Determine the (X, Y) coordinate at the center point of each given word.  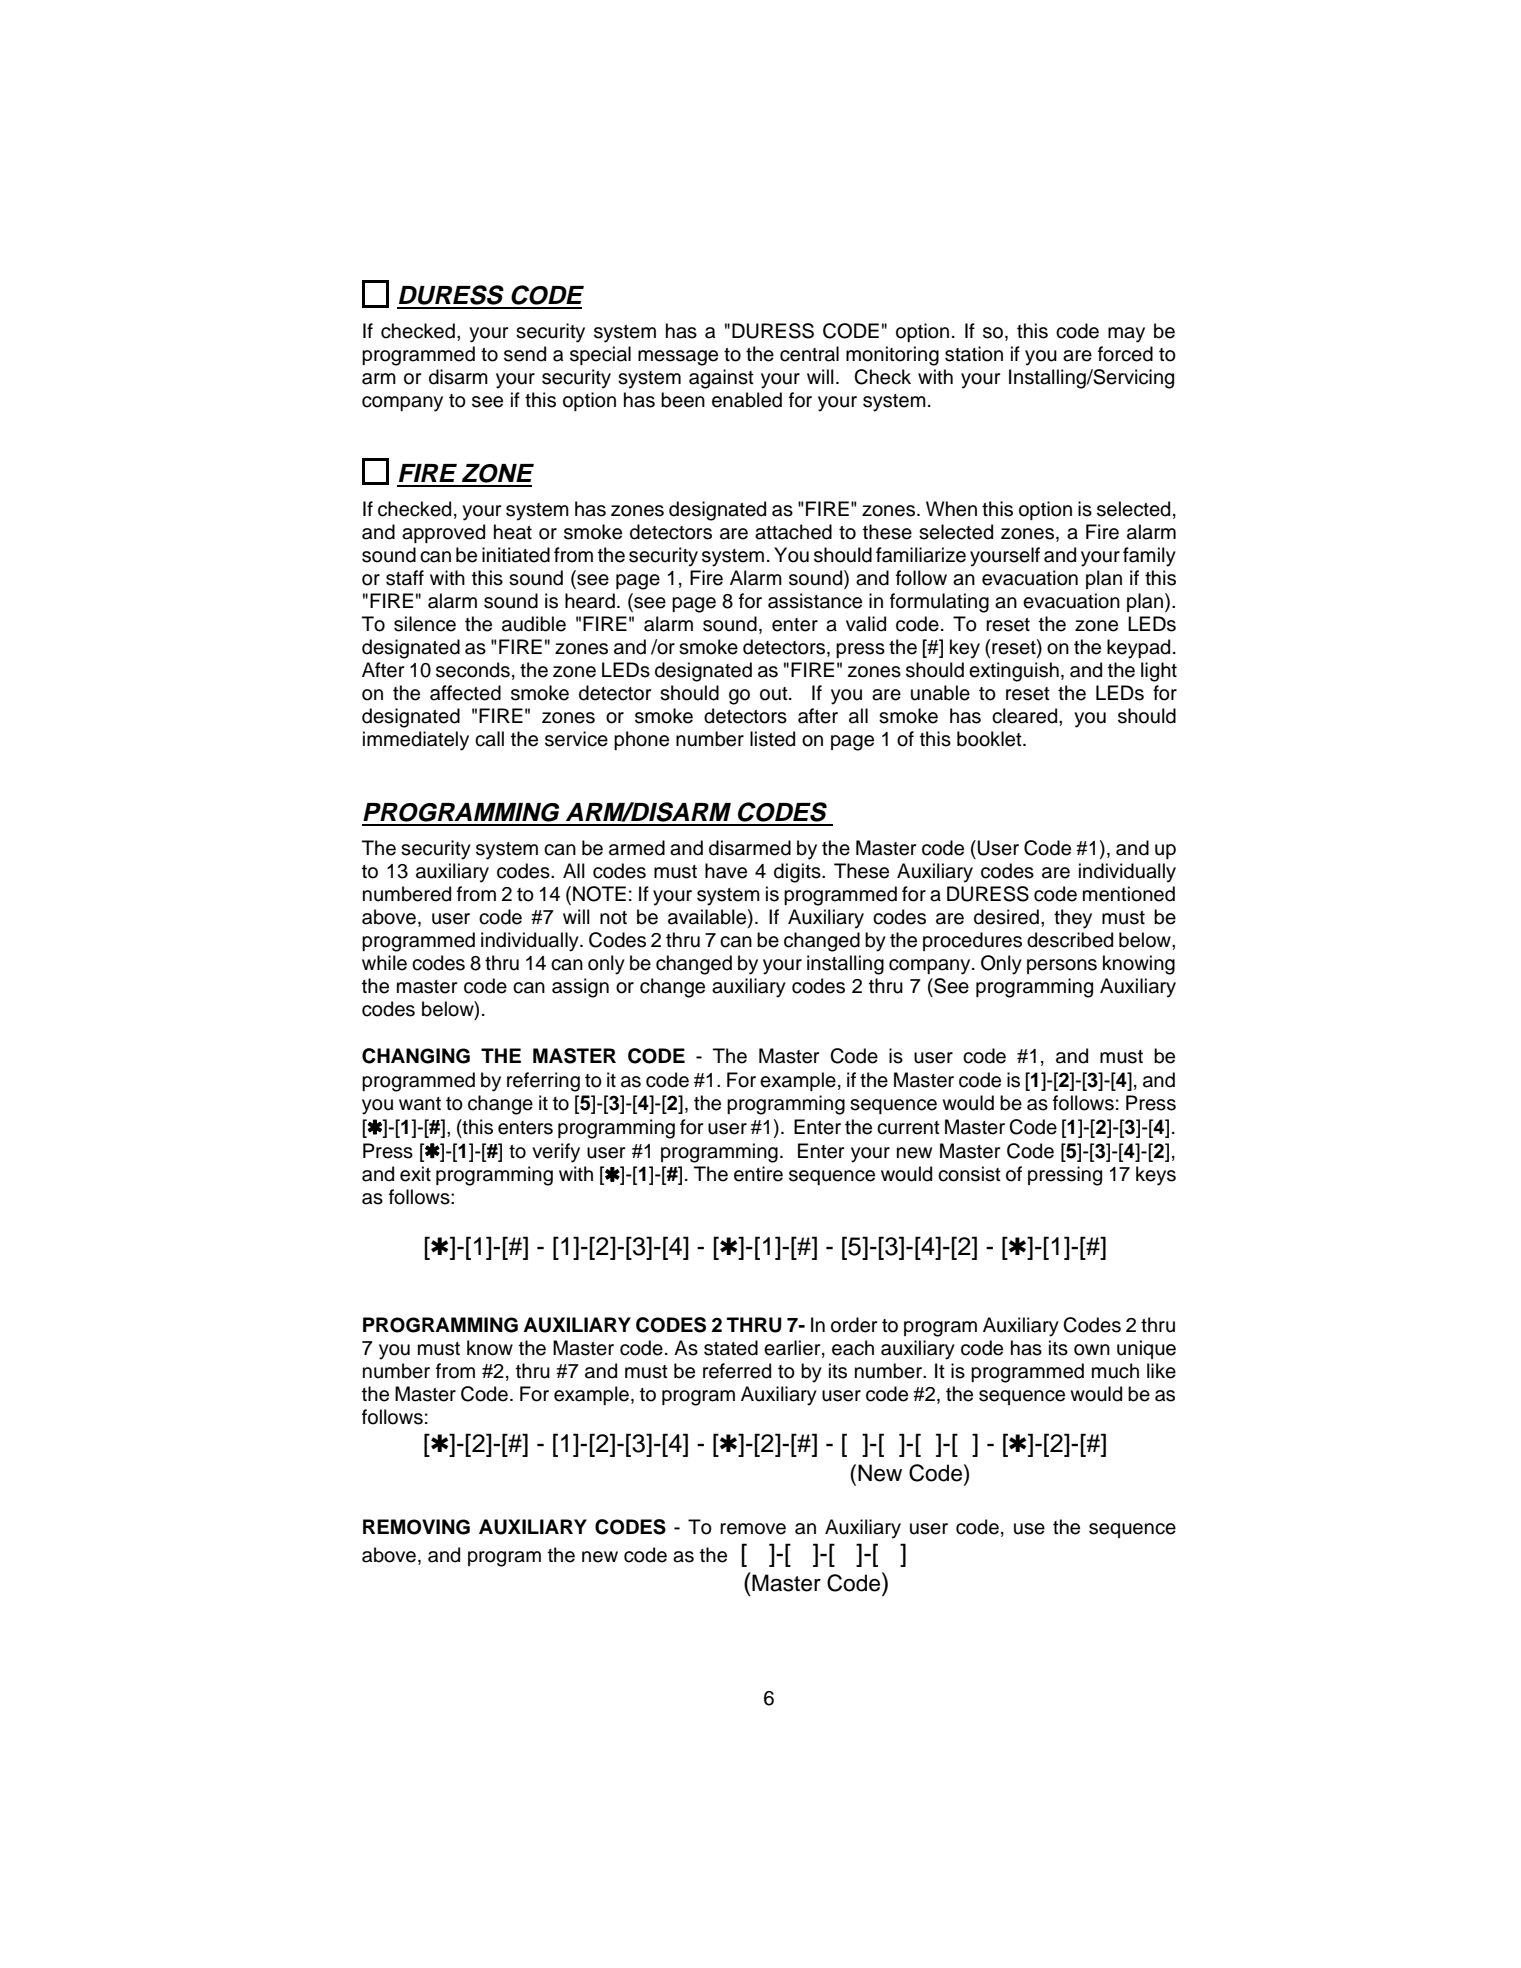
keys (1156, 1176)
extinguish (1014, 672)
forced (1125, 354)
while (384, 963)
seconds (473, 670)
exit (415, 1174)
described (1070, 940)
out (775, 694)
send (525, 354)
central (809, 354)
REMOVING (416, 1527)
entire (758, 1174)
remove (753, 1529)
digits (798, 873)
